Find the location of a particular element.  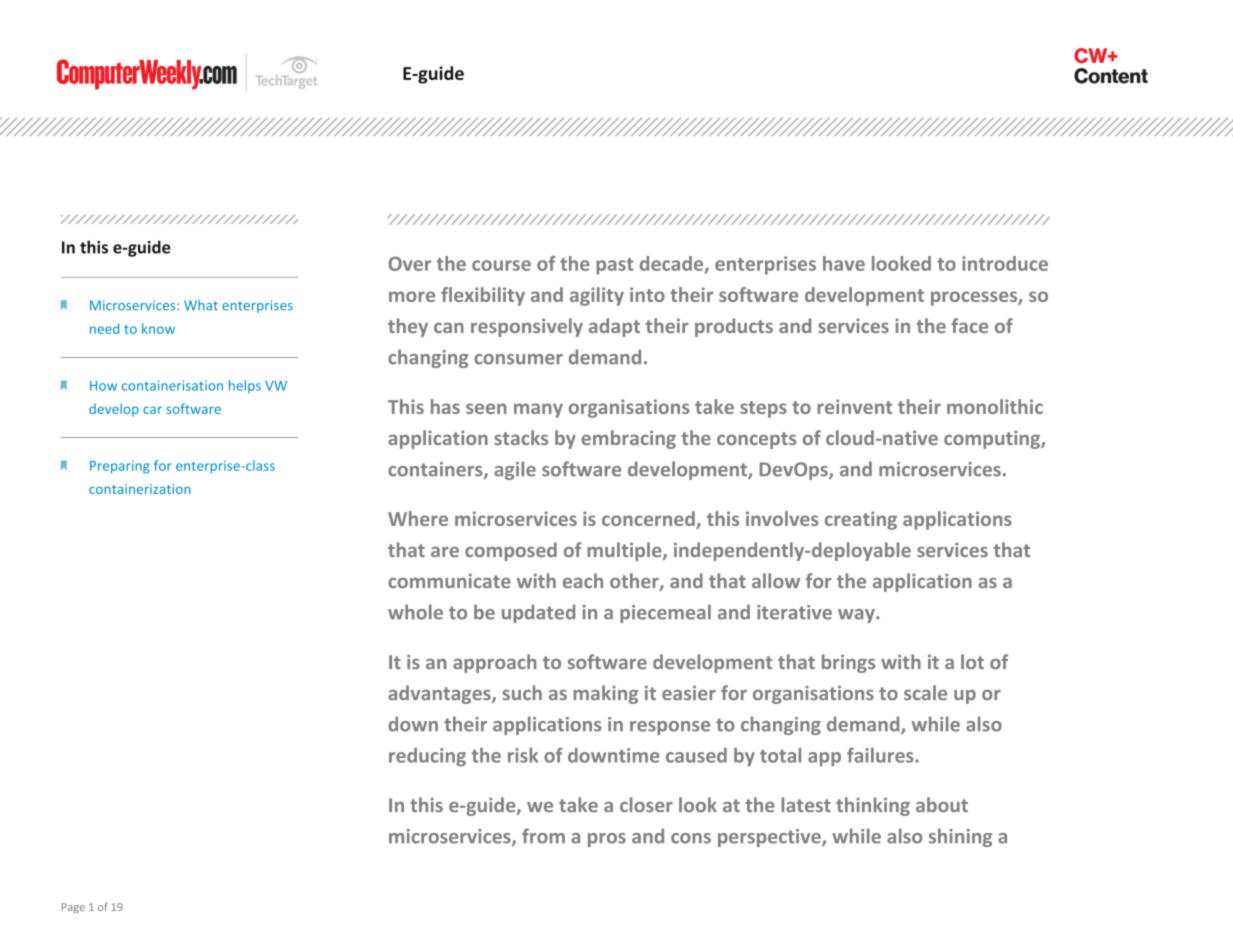

What is located at coordinates (201, 305).
